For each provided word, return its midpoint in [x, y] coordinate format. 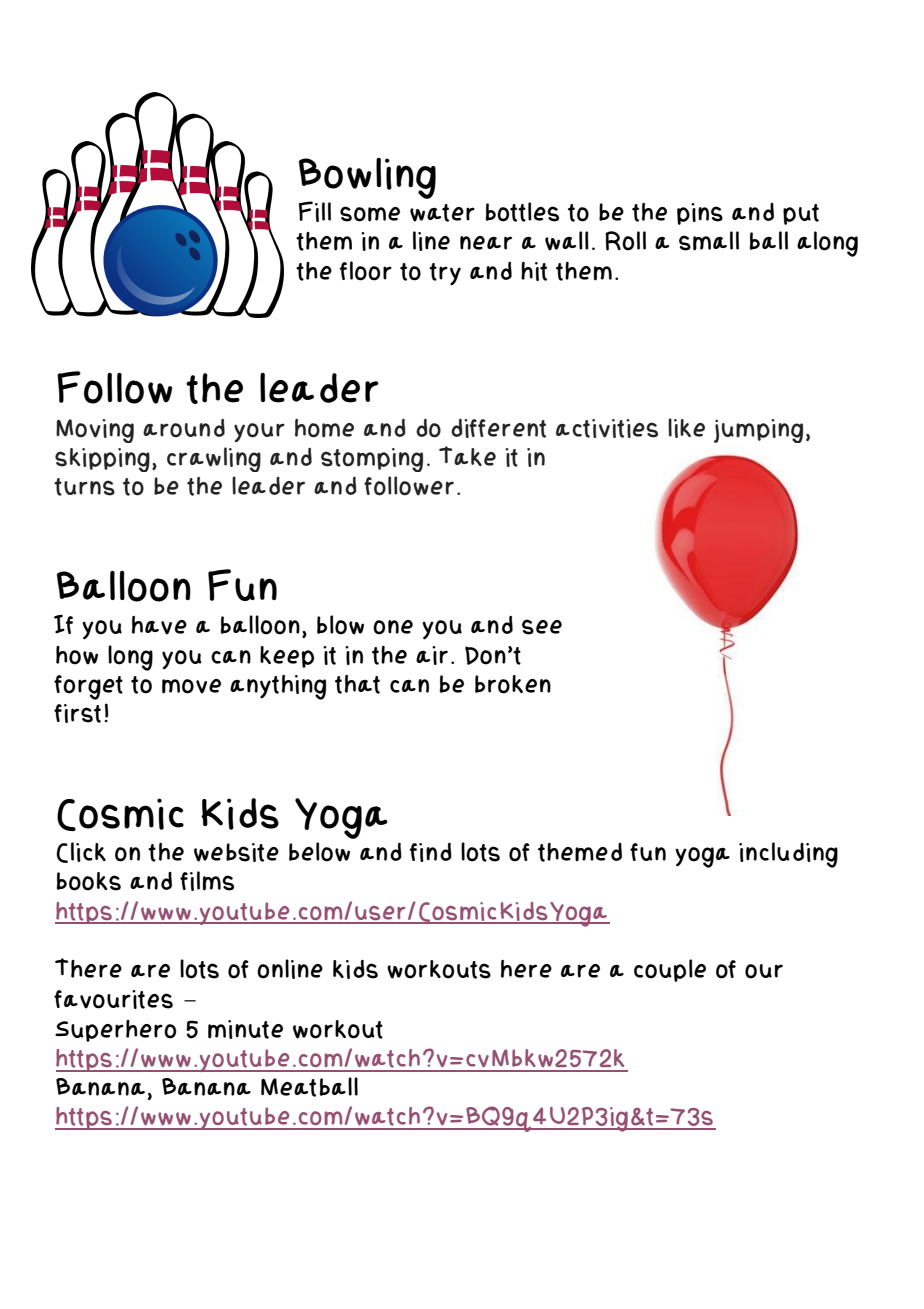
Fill [315, 211]
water [442, 213]
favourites [113, 999]
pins [700, 214]
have [159, 625]
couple [670, 970]
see [542, 627]
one [393, 627]
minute [245, 1029]
